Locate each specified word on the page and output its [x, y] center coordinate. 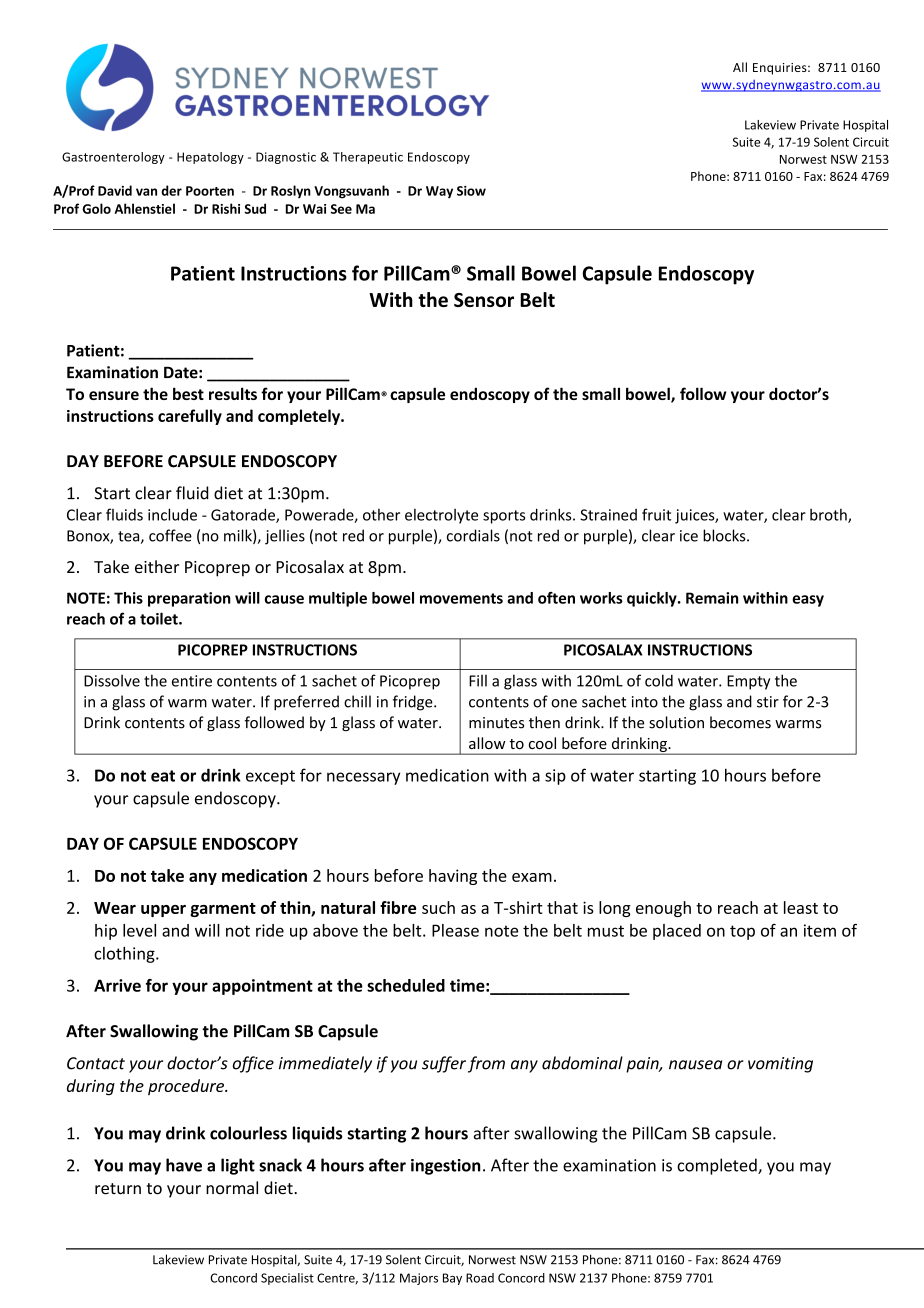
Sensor [484, 300]
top [742, 932]
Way [439, 192]
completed [718, 1166]
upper [163, 911]
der [171, 190]
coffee [170, 535]
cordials [473, 535]
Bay [452, 1279]
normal [232, 1188]
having [453, 877]
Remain [712, 598]
